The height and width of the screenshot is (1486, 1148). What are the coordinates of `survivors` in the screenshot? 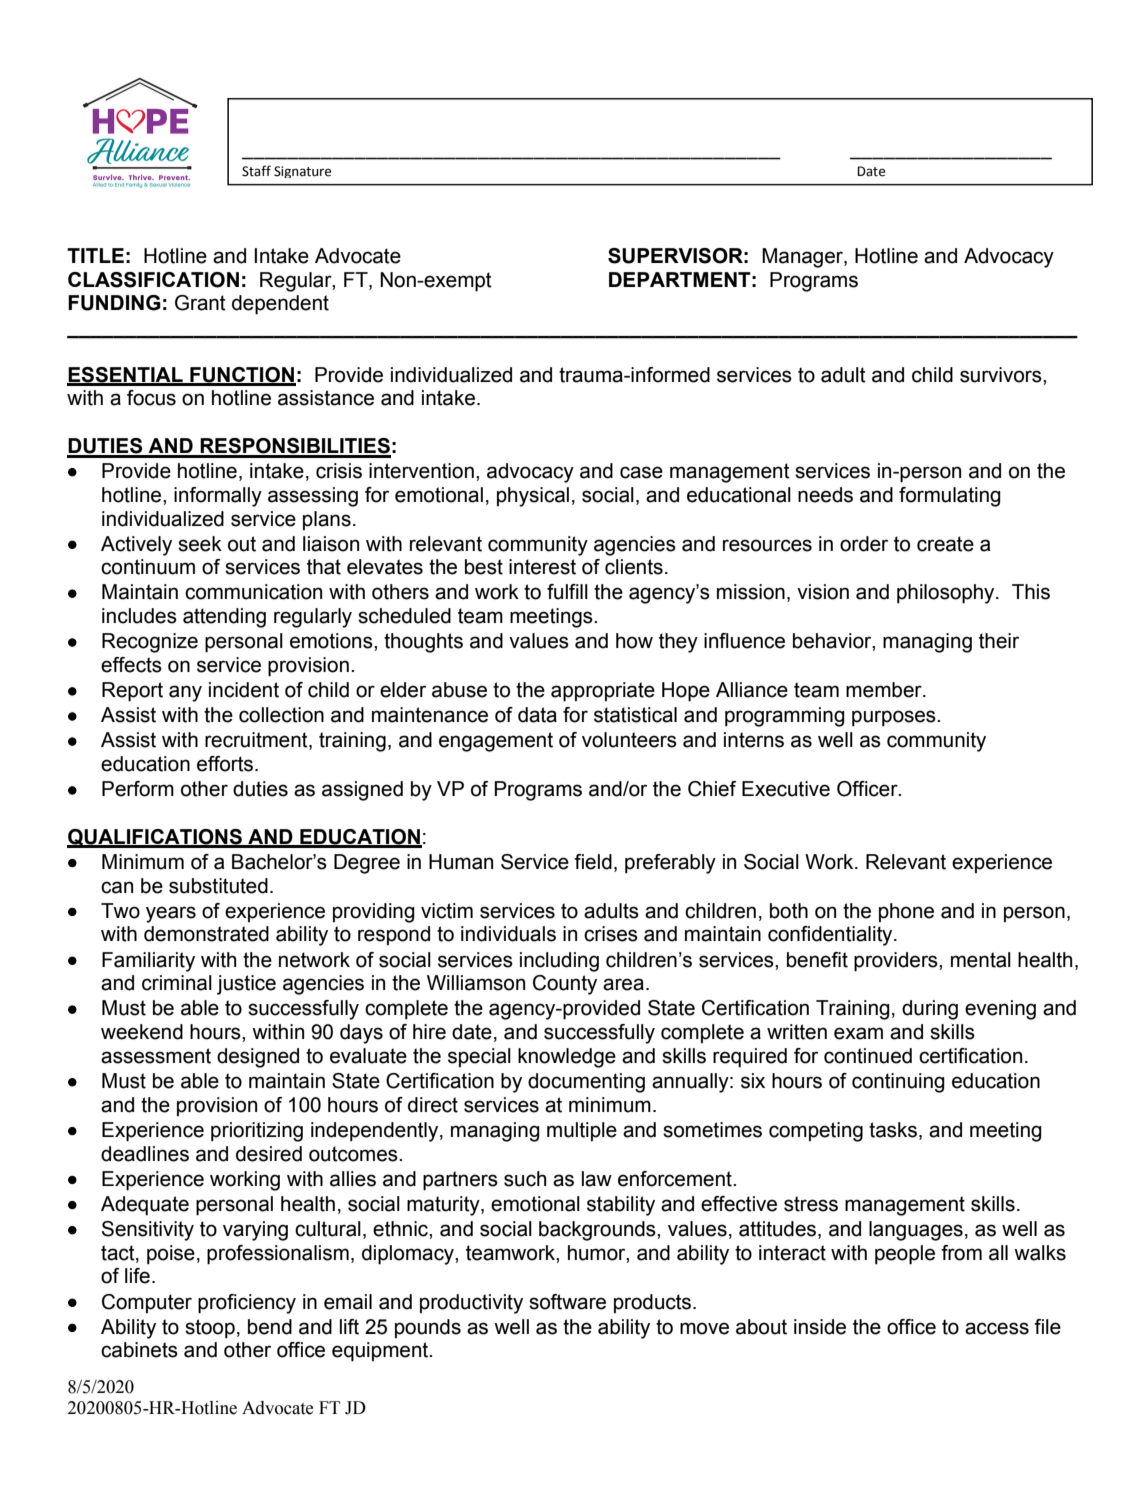 It's located at (1002, 375).
